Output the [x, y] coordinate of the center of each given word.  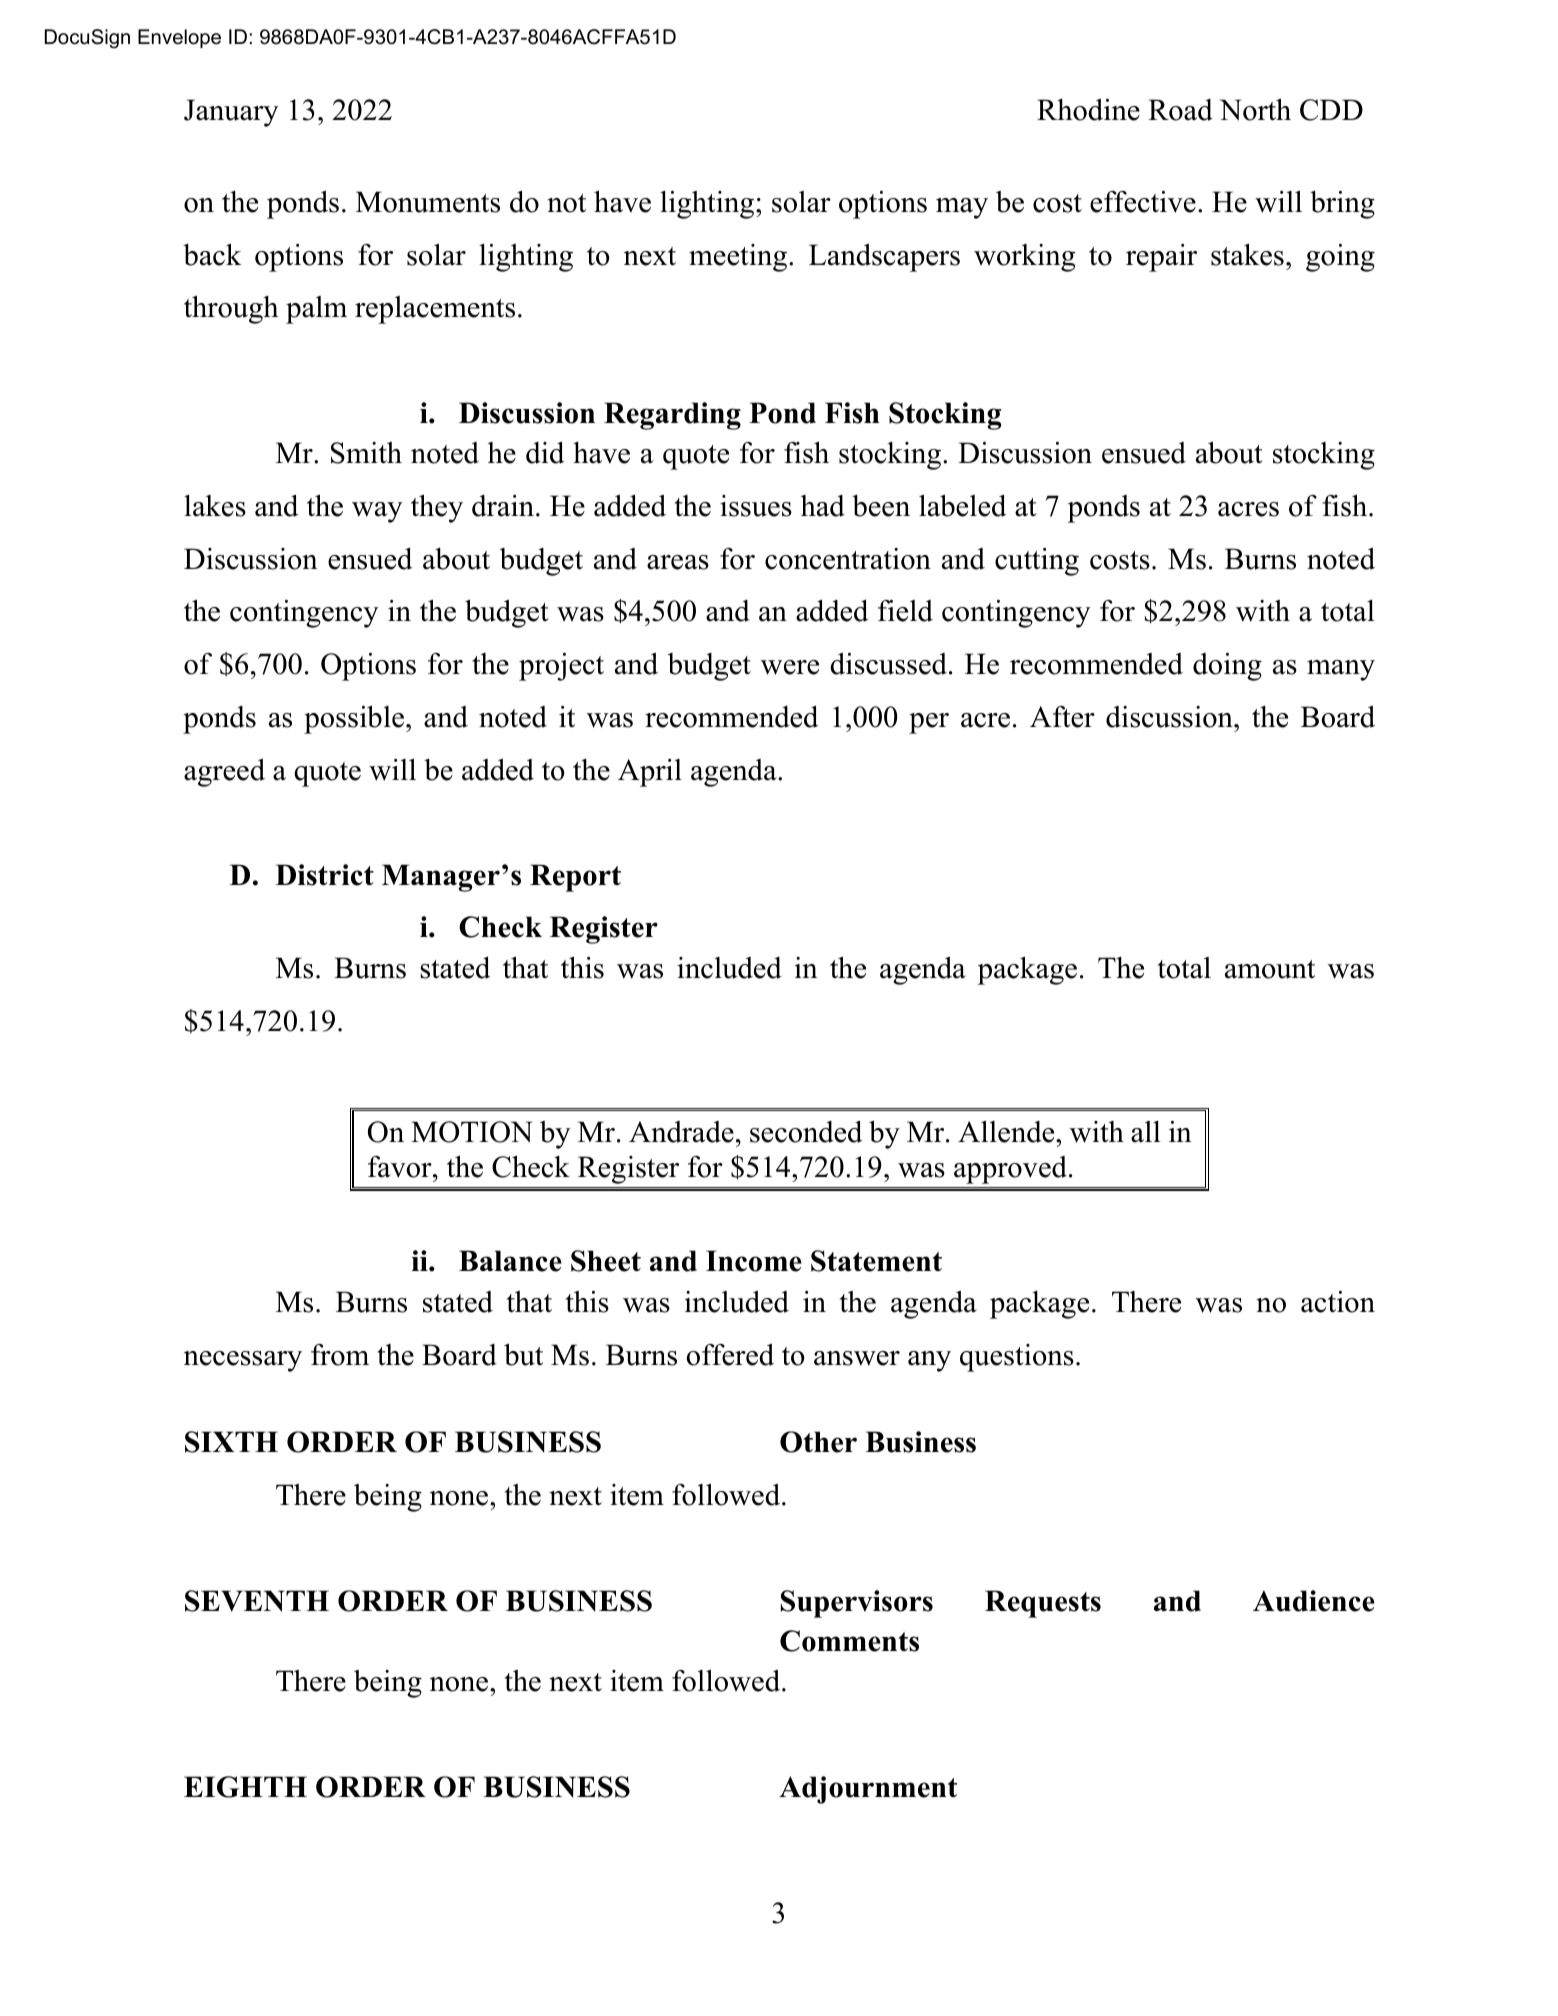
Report [575, 878]
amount [1270, 969]
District [325, 875]
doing [1227, 667]
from [340, 1355]
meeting [739, 258]
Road [1180, 110]
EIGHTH [245, 1787]
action [1338, 1302]
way [377, 512]
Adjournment [868, 1790]
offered [730, 1355]
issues [756, 506]
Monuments [428, 202]
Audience [1314, 1601]
